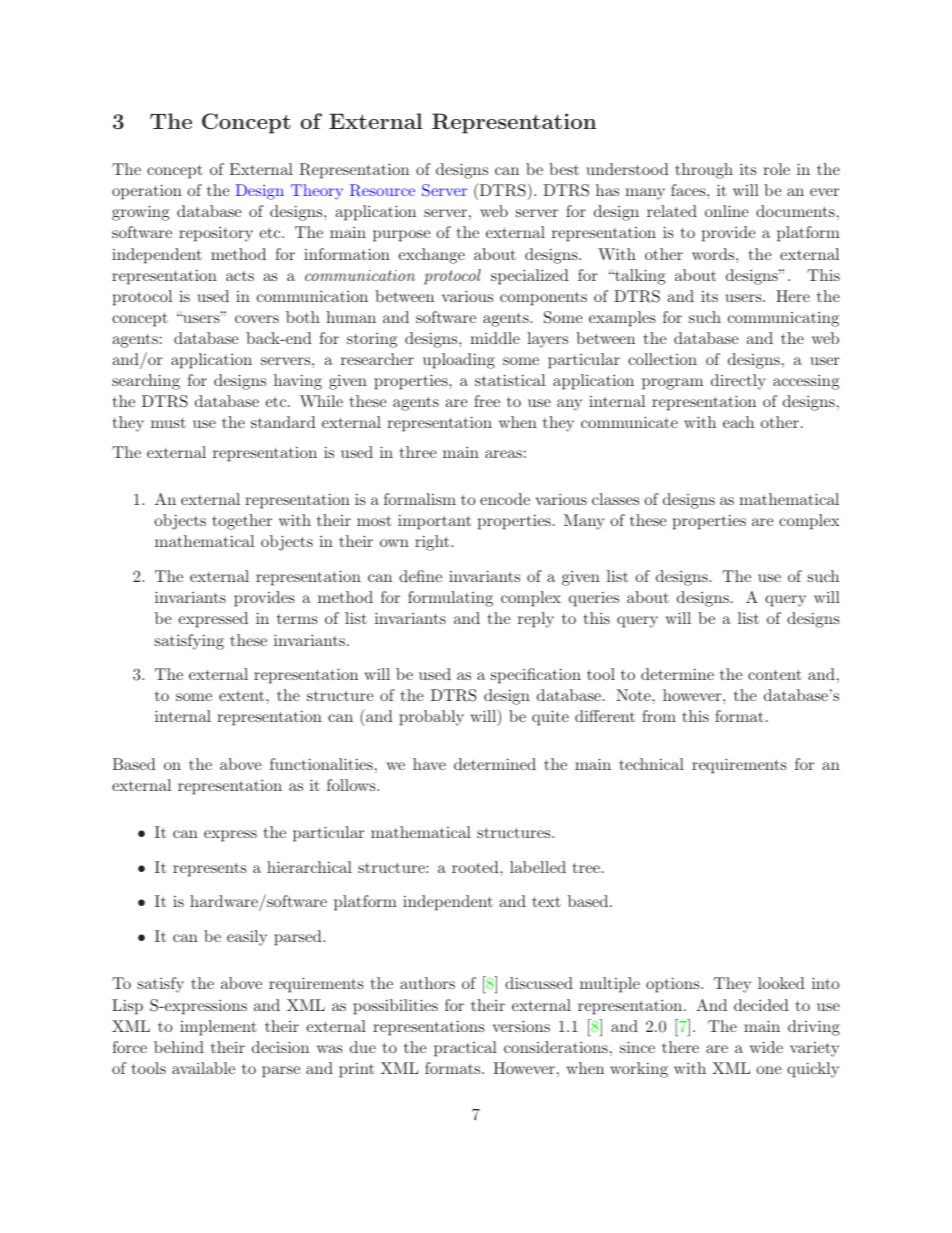  What do you see at coordinates (450, 599) in the document?
I see `formulating` at bounding box center [450, 599].
